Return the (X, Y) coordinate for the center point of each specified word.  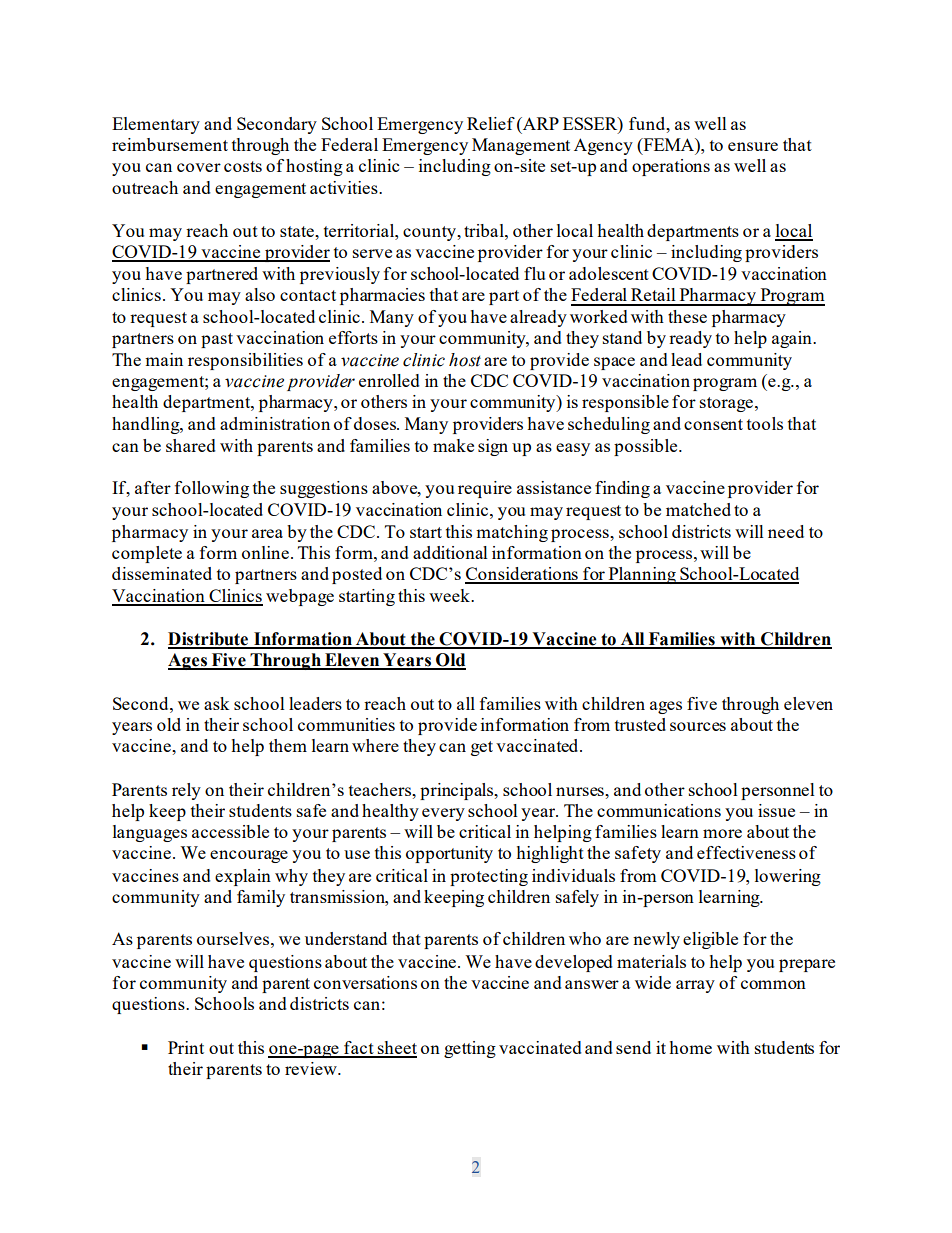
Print (186, 1047)
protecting (489, 877)
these (687, 316)
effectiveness (746, 852)
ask (217, 703)
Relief (491, 123)
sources (698, 726)
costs (243, 166)
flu (534, 273)
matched (698, 509)
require (485, 489)
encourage (249, 856)
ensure (753, 146)
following (212, 489)
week (450, 595)
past (217, 340)
